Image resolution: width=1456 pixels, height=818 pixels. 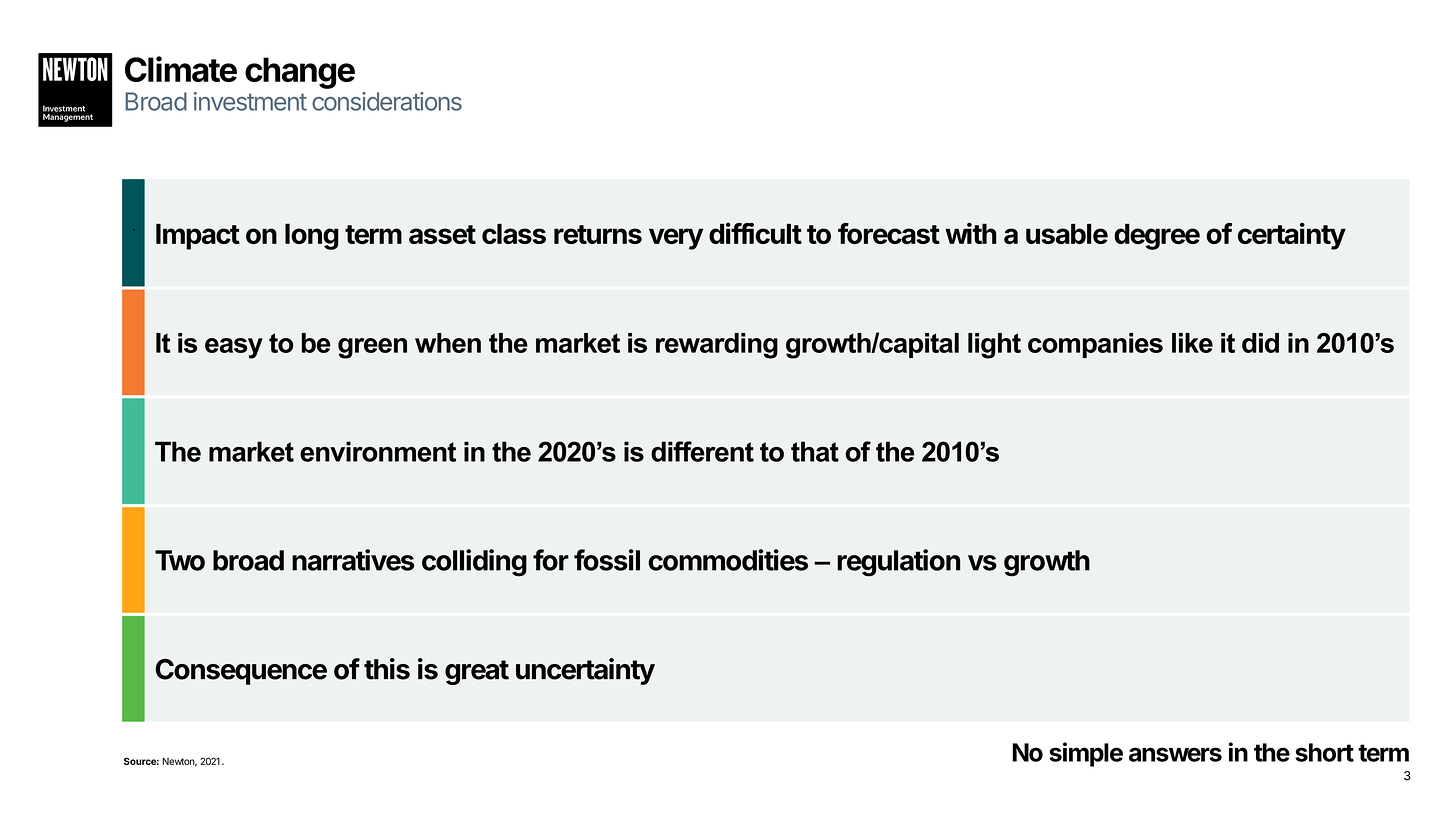 I want to click on long, so click(x=312, y=237).
